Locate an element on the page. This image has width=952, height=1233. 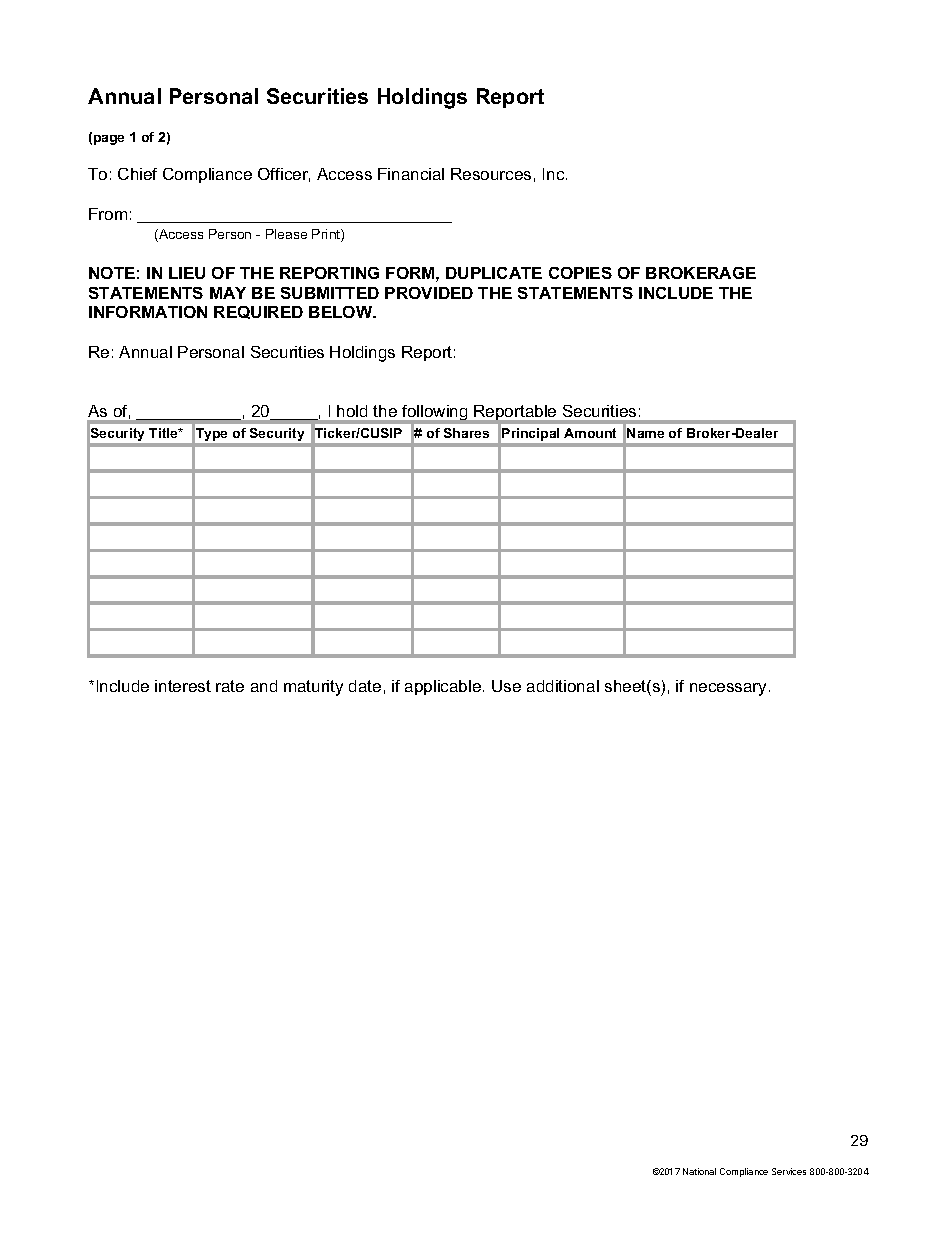
Financial is located at coordinates (411, 174).
